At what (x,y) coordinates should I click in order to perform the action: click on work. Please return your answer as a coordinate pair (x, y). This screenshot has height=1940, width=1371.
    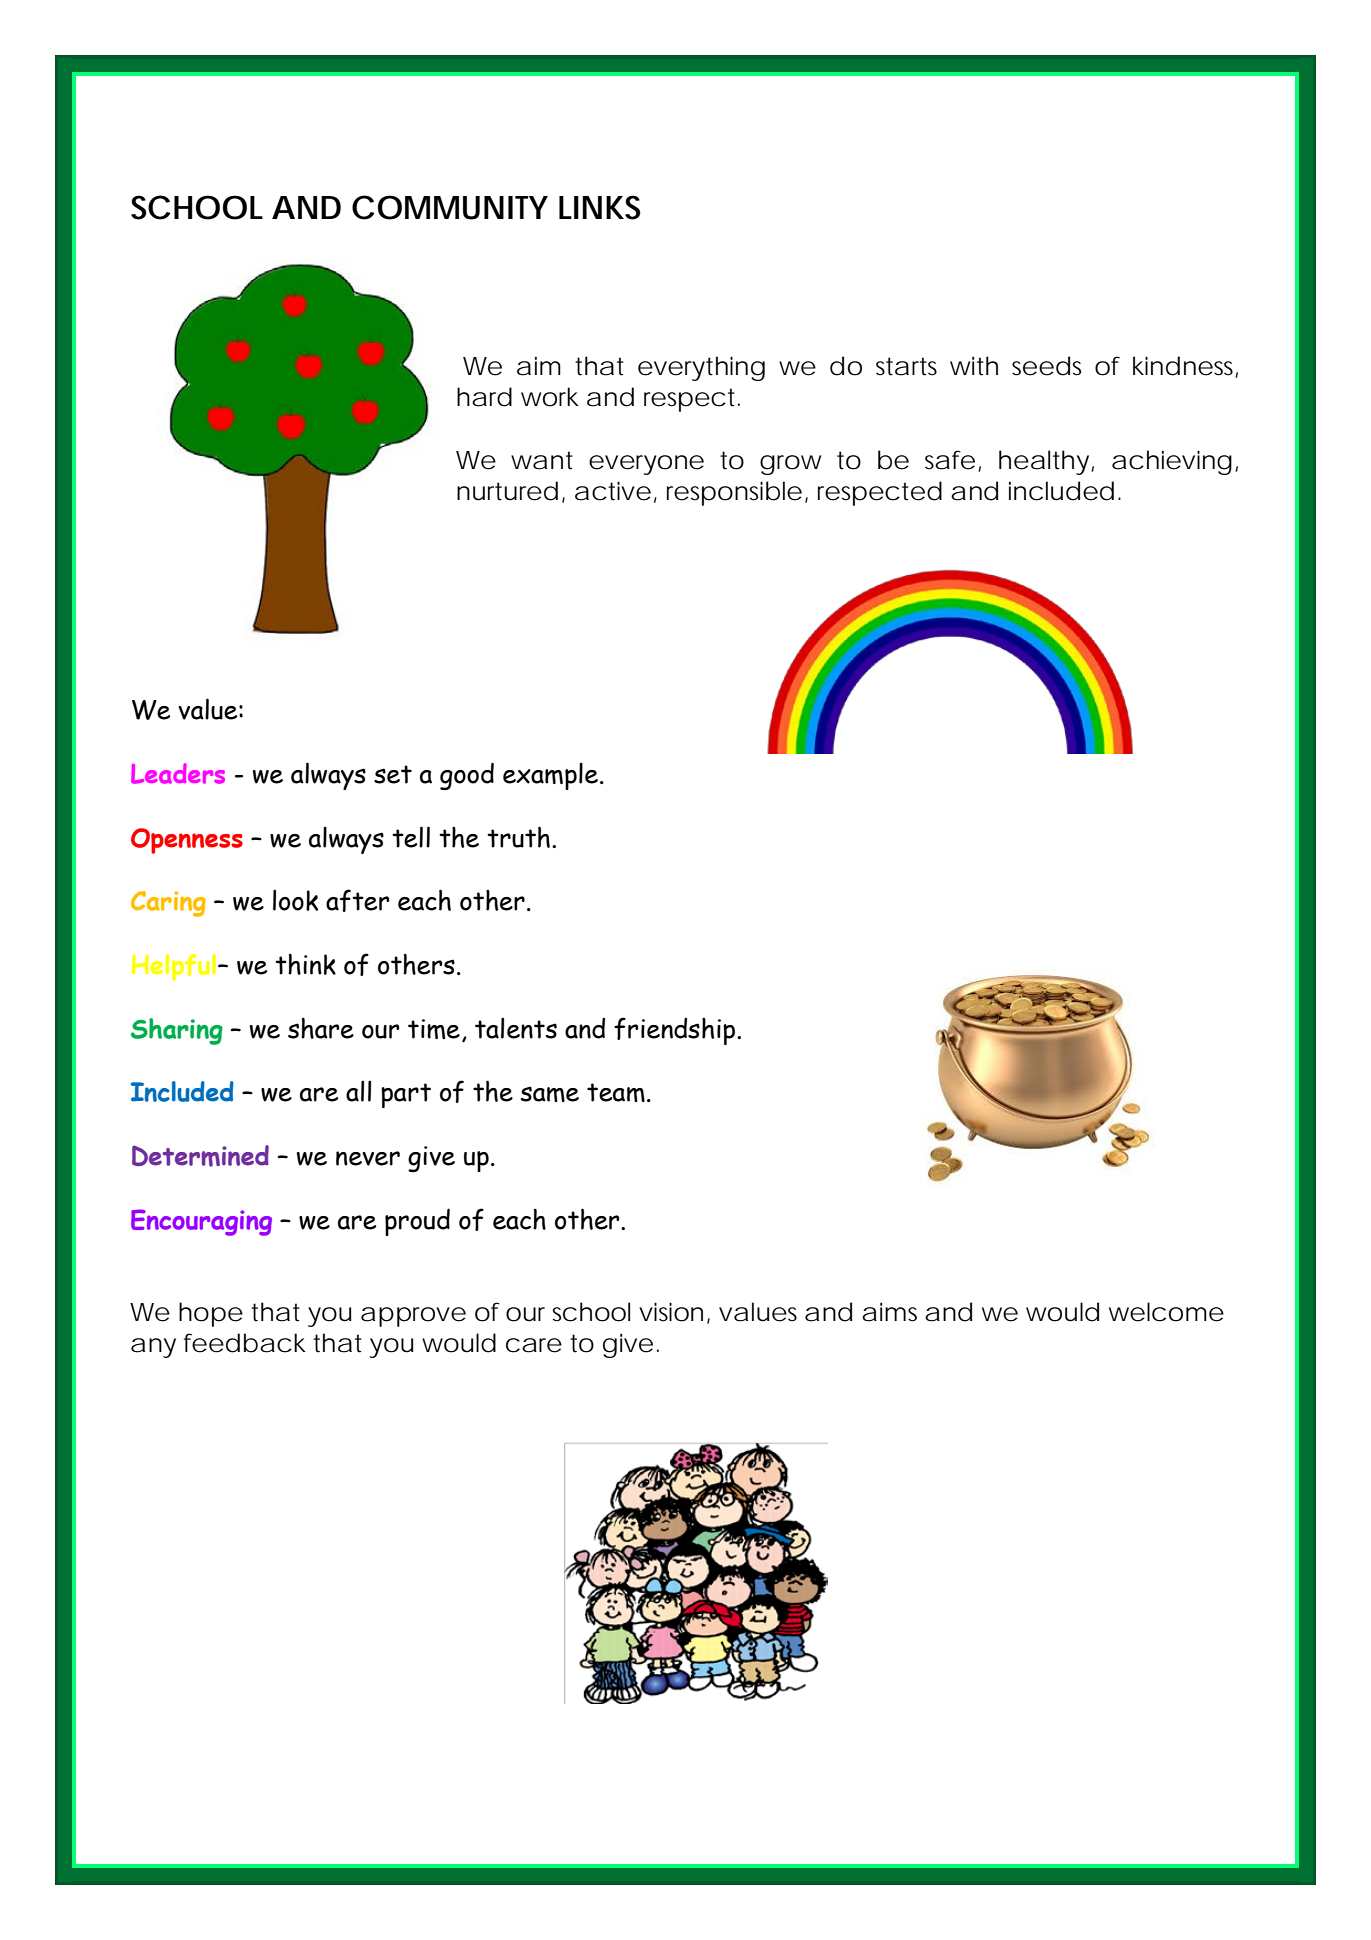
    Looking at the image, I should click on (550, 397).
